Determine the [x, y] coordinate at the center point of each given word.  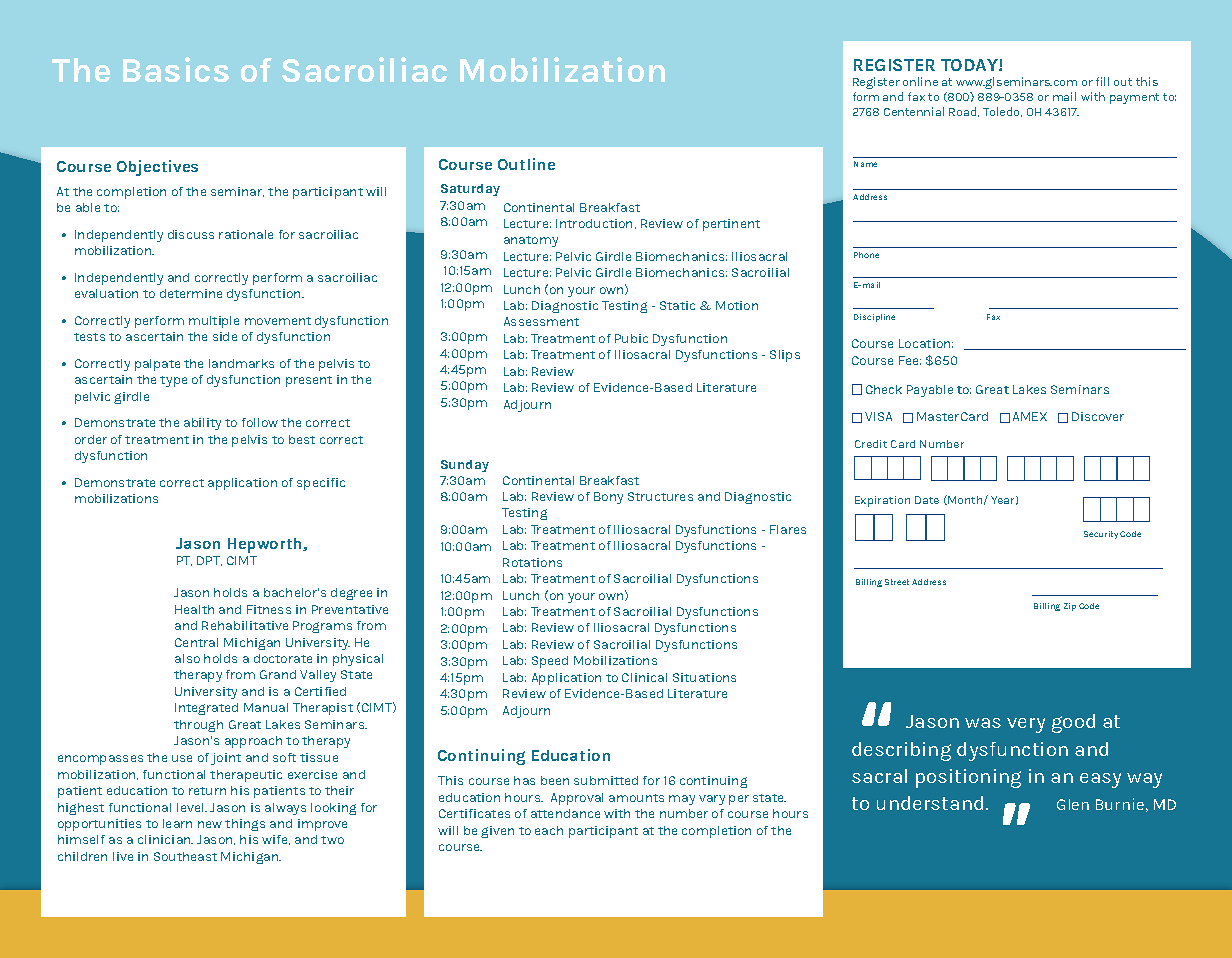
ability [202, 424]
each [549, 830]
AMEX [1030, 416]
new [210, 824]
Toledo [1002, 112]
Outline [526, 164]
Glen [1073, 804]
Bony [608, 498]
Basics [176, 69]
